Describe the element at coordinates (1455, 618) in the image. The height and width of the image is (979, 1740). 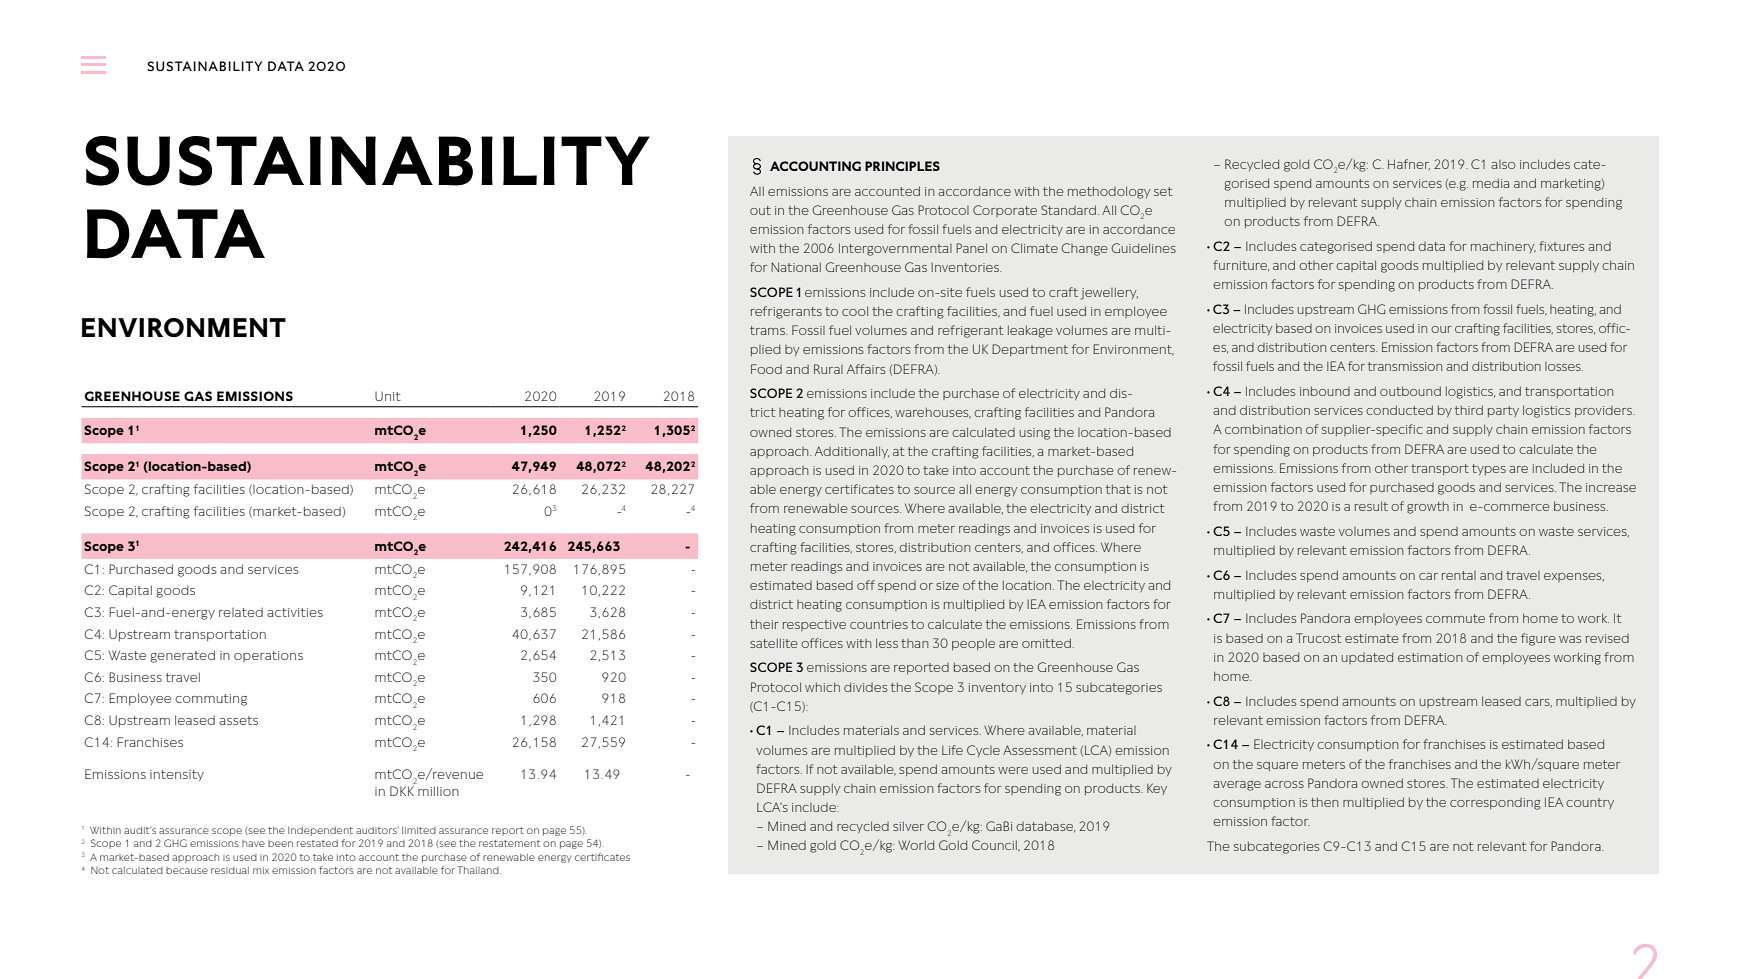
I see `commute` at that location.
